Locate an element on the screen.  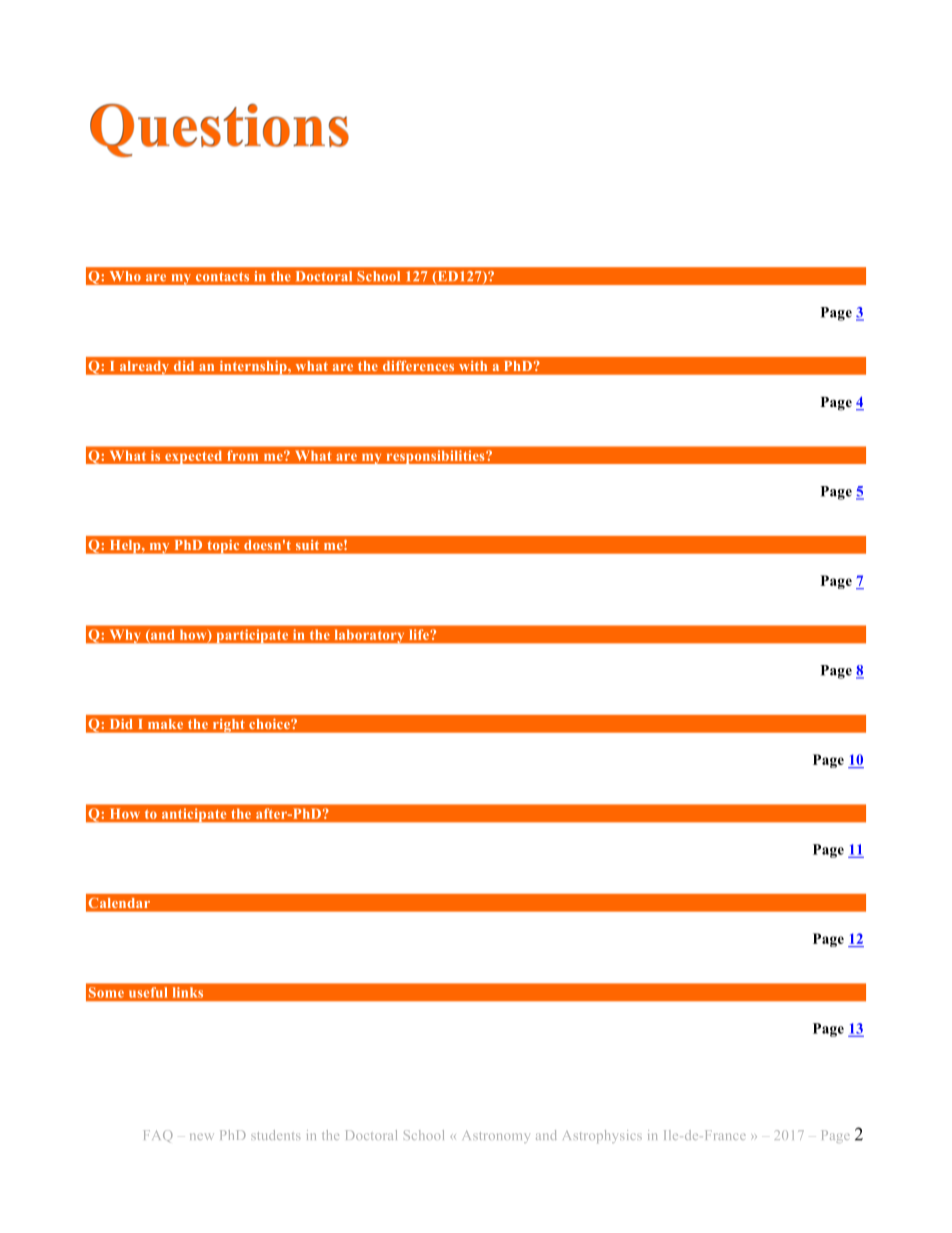
Who is located at coordinates (125, 276).
